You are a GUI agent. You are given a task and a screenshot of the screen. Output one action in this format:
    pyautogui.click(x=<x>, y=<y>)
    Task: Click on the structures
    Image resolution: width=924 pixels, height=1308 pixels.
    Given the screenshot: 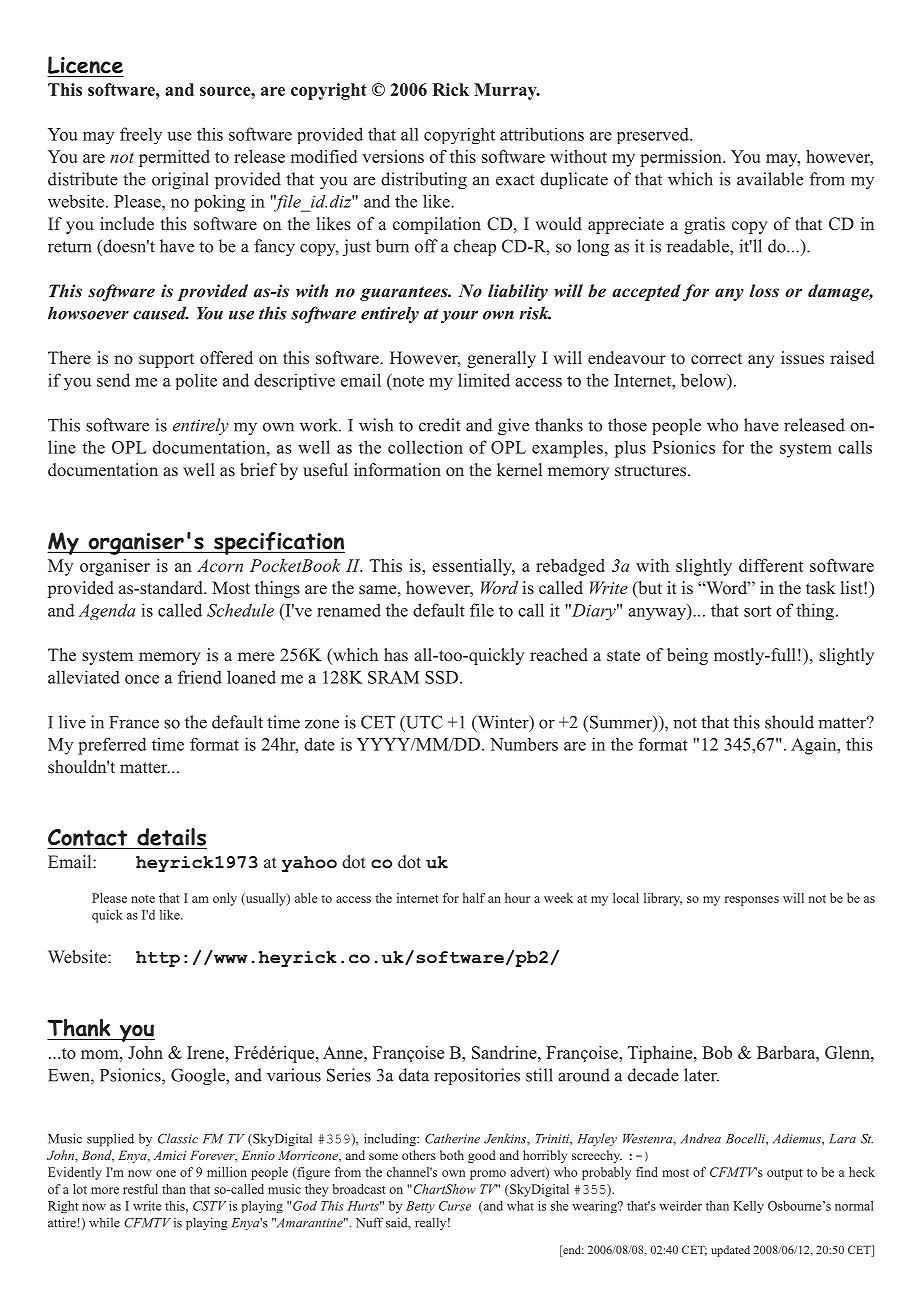 What is the action you would take?
    pyautogui.click(x=650, y=470)
